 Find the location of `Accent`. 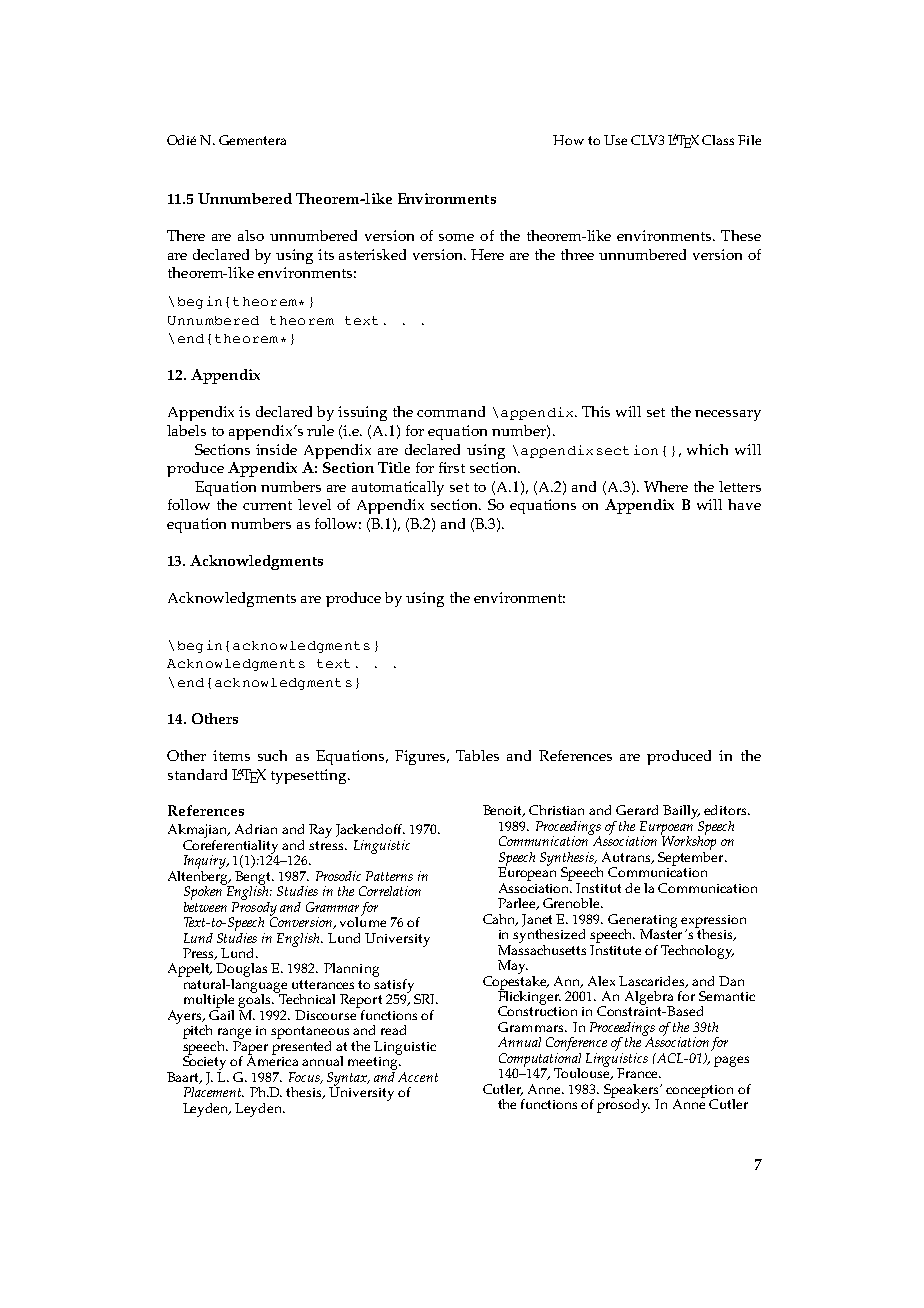

Accent is located at coordinates (418, 1077).
